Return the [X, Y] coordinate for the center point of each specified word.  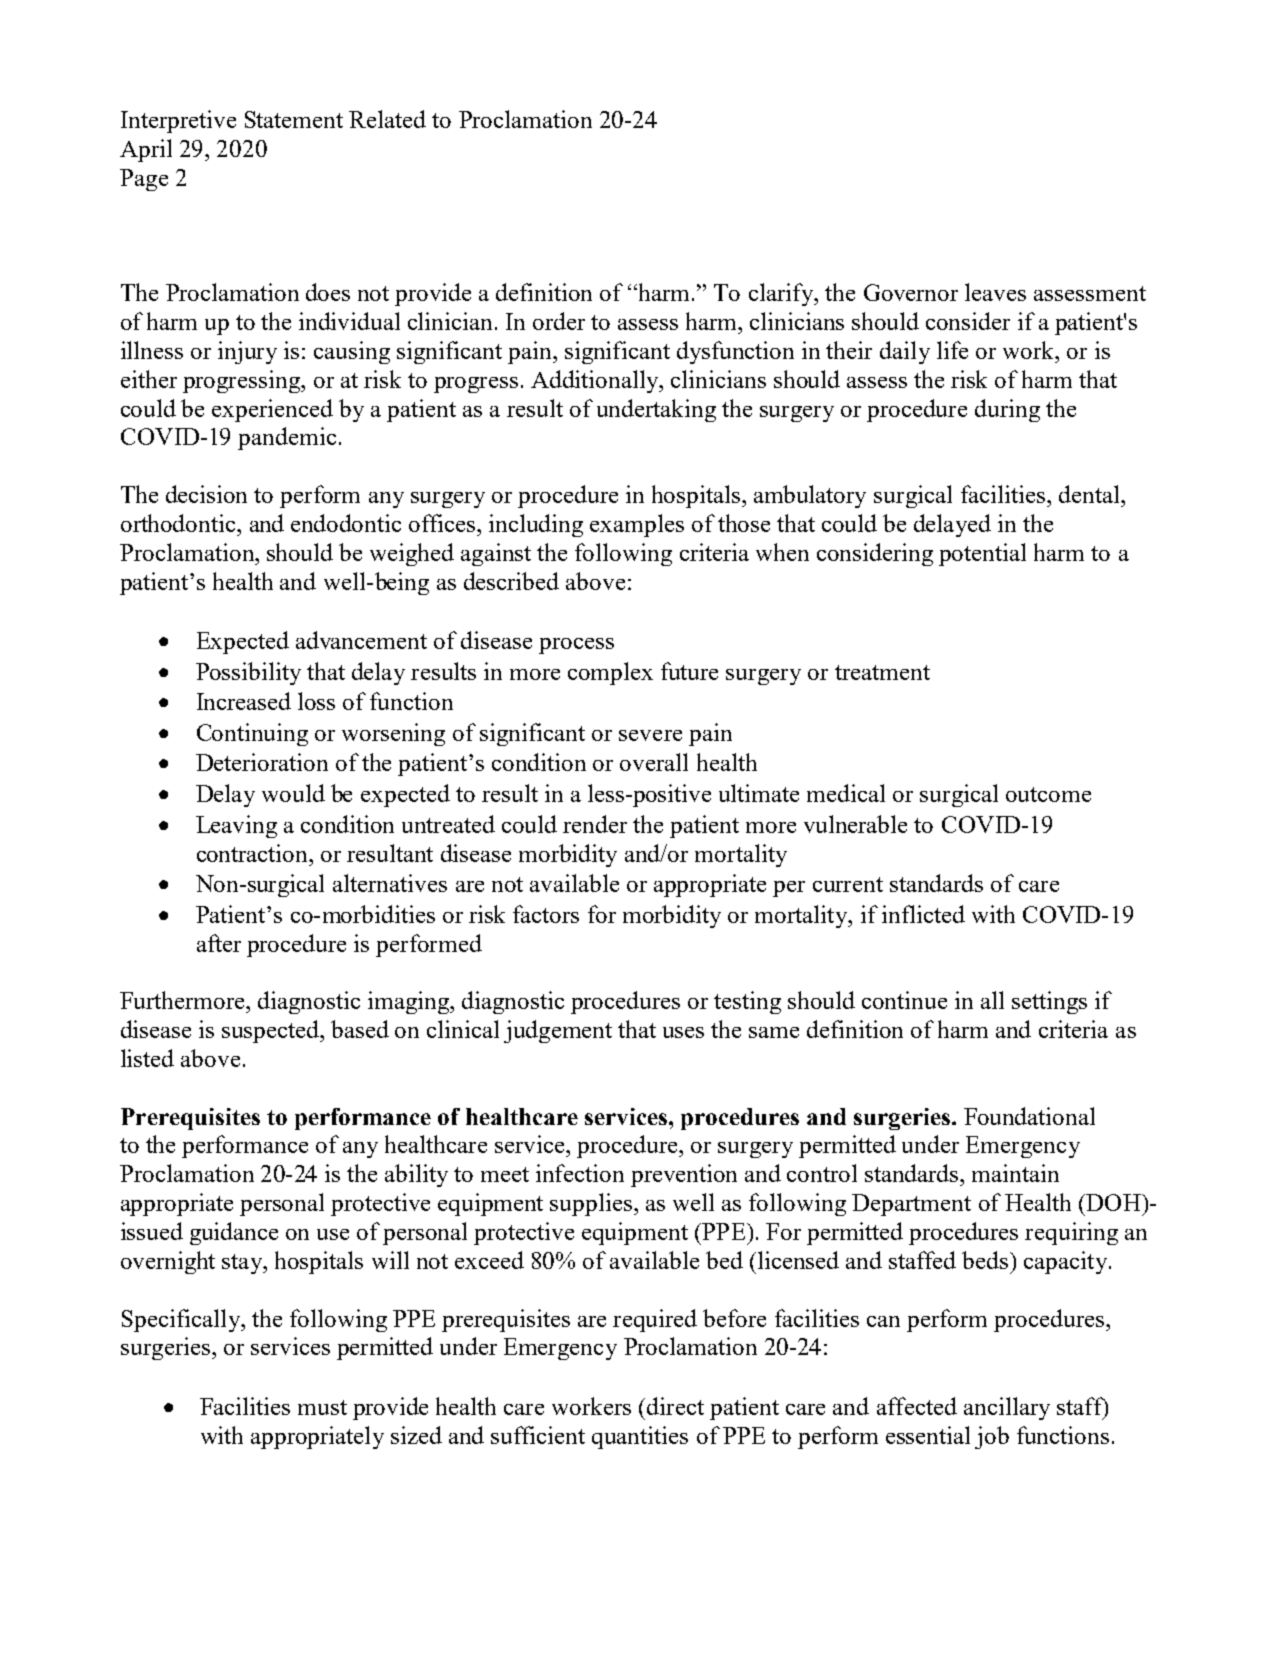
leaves [995, 292]
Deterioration [262, 762]
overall [654, 762]
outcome [1048, 794]
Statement [294, 119]
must [322, 1407]
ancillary [1007, 1408]
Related [387, 119]
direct [675, 1406]
